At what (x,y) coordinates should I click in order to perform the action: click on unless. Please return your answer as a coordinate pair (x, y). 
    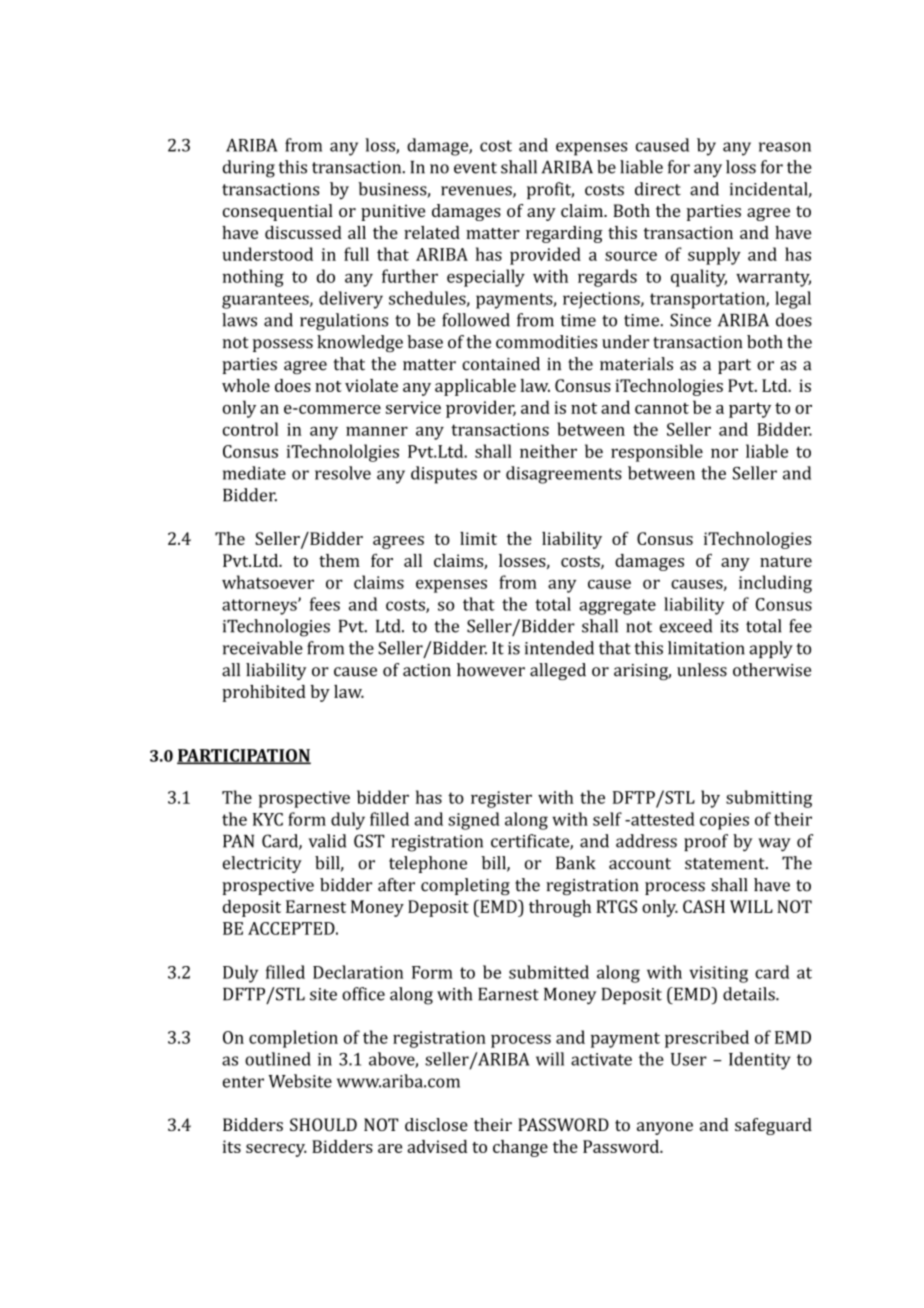
    Looking at the image, I should click on (702, 670).
